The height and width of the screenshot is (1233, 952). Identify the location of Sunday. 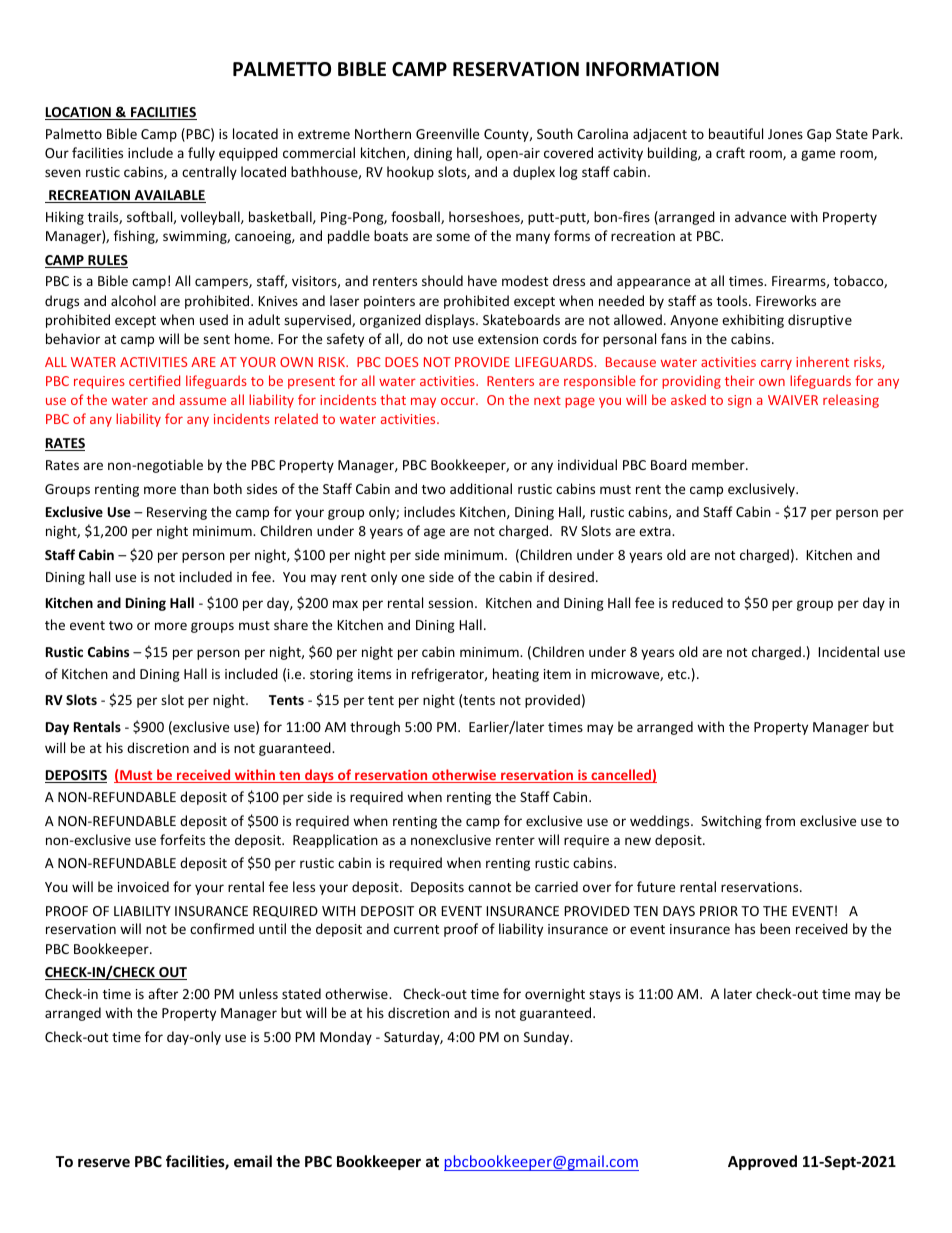
(548, 1038).
